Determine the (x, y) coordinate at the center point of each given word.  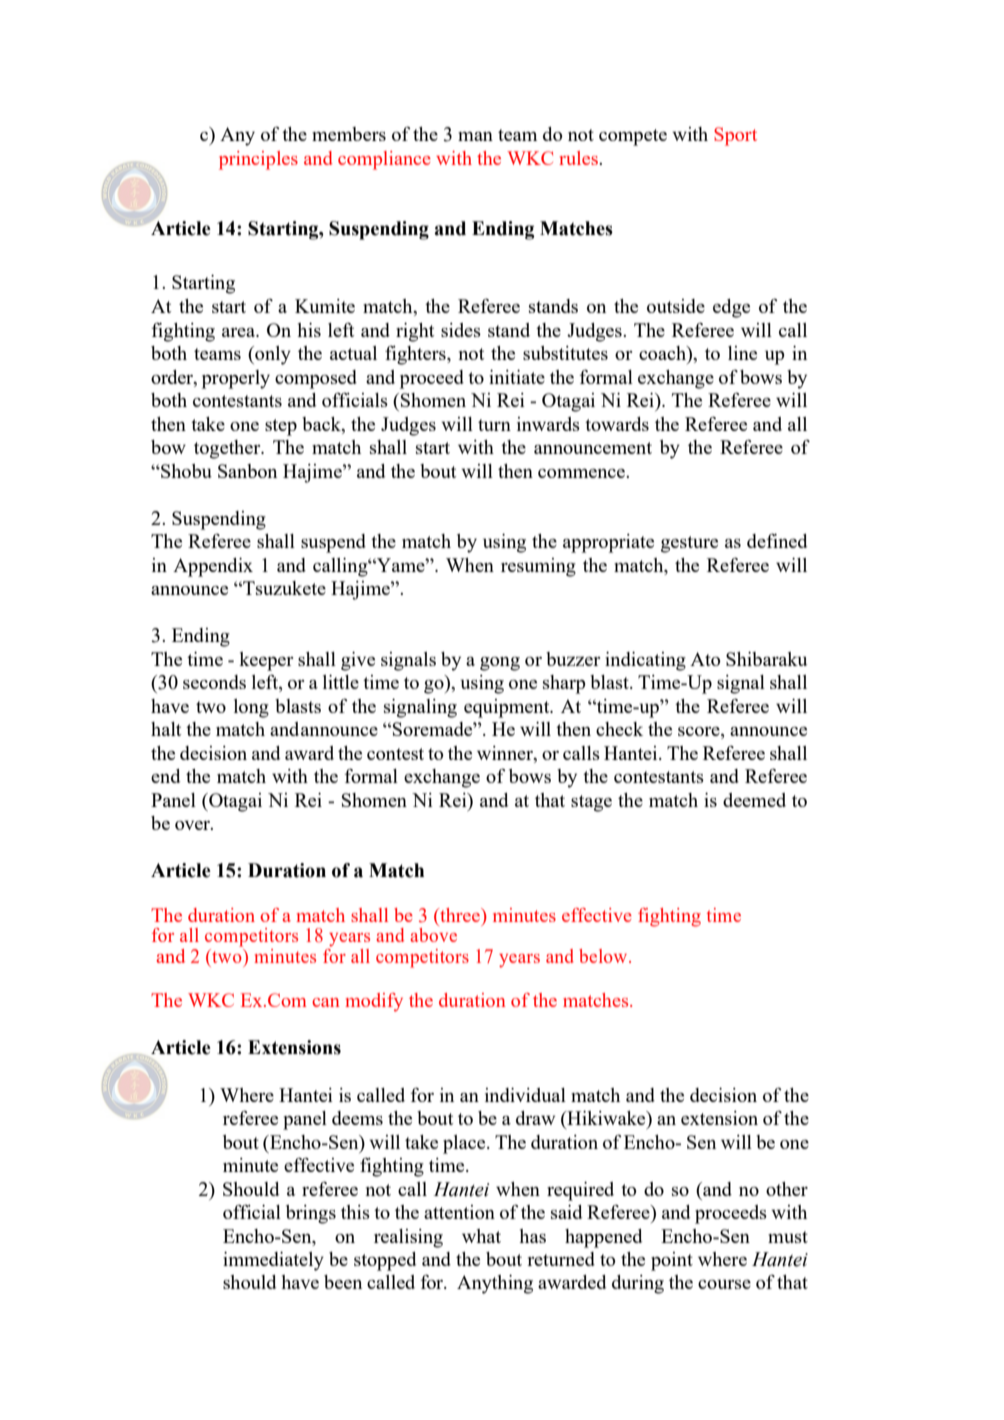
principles (258, 160)
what (481, 1236)
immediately (273, 1261)
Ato (705, 659)
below (604, 956)
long (251, 708)
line (742, 353)
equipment (508, 708)
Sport (735, 136)
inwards (548, 424)
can (326, 1002)
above (433, 933)
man (475, 136)
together (228, 449)
